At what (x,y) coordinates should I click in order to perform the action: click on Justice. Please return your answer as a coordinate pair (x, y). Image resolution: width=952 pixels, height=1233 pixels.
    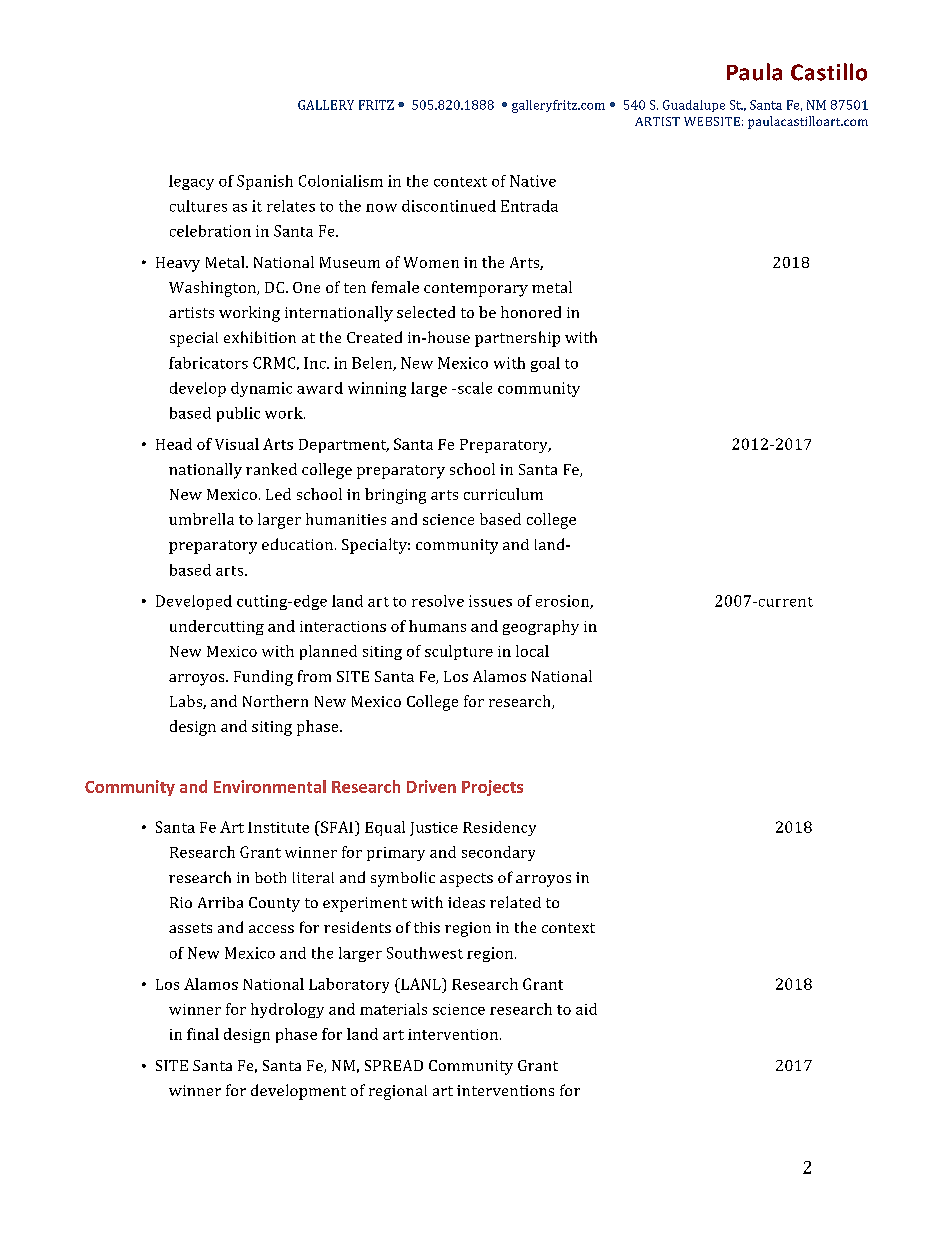
    Looking at the image, I should click on (434, 829).
